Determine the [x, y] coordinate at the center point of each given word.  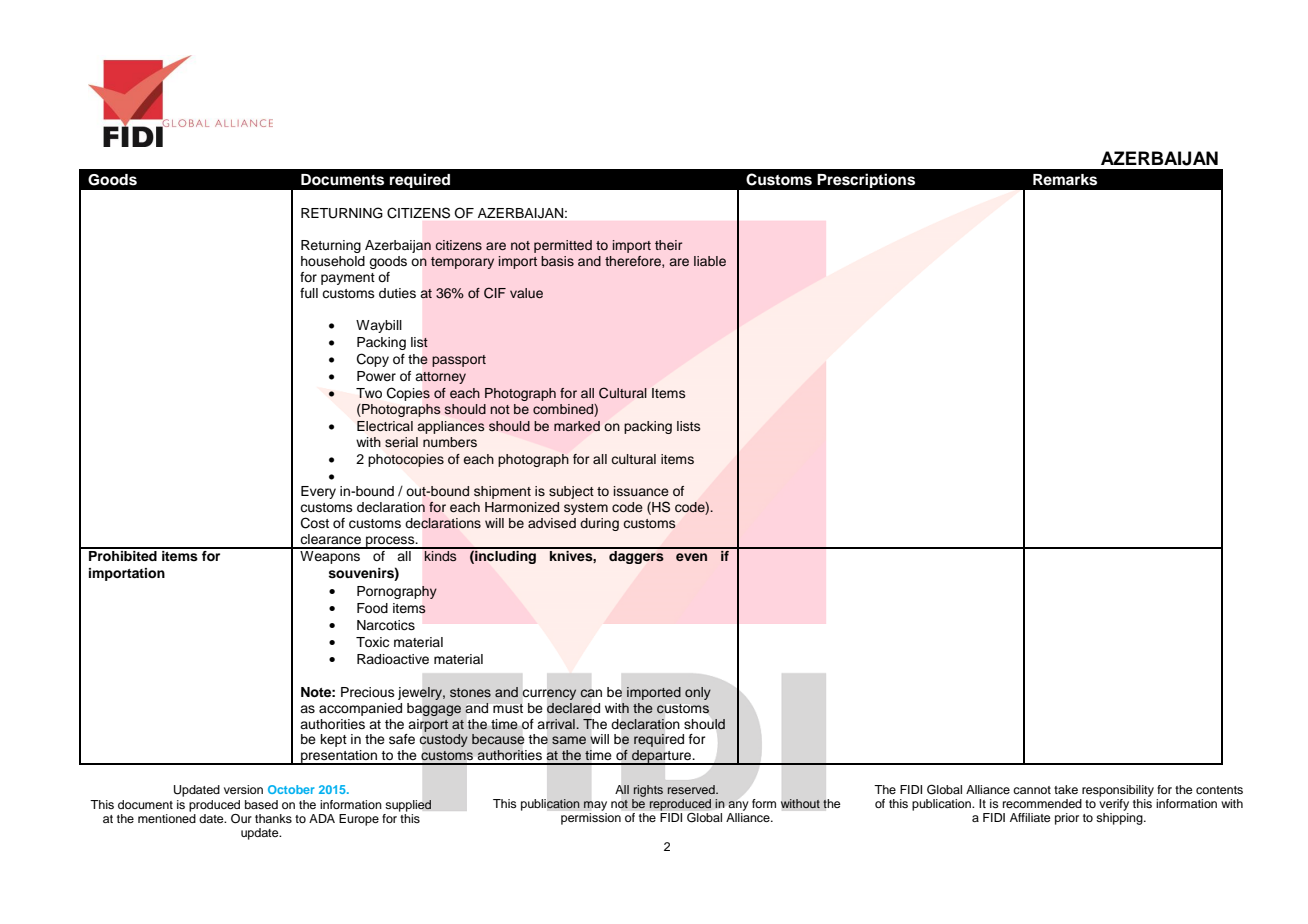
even [691, 557]
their [668, 245]
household [333, 261]
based [261, 804]
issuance [641, 491]
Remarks [1065, 180]
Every [318, 492]
